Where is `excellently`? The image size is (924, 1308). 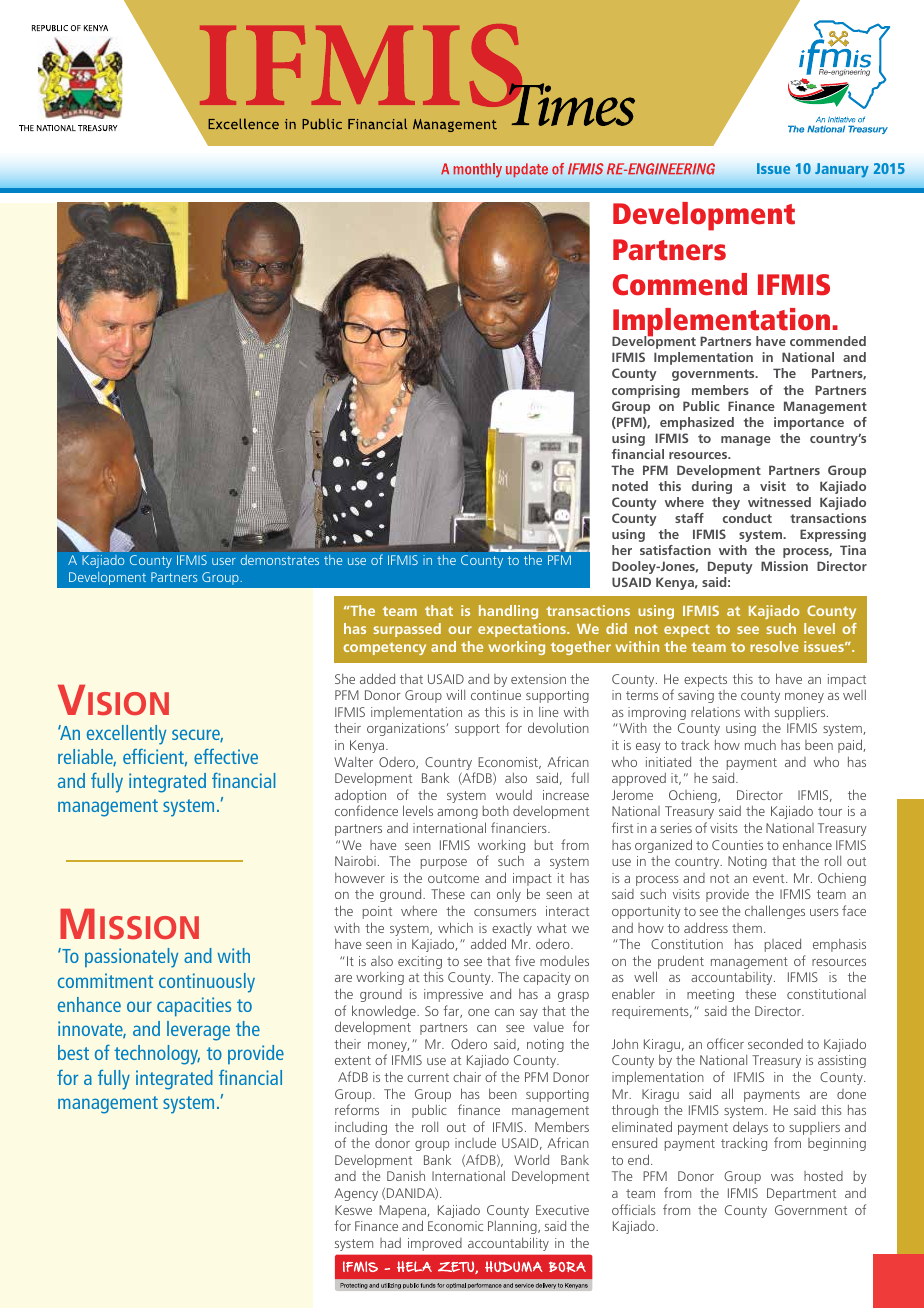
excellently is located at coordinates (126, 735).
